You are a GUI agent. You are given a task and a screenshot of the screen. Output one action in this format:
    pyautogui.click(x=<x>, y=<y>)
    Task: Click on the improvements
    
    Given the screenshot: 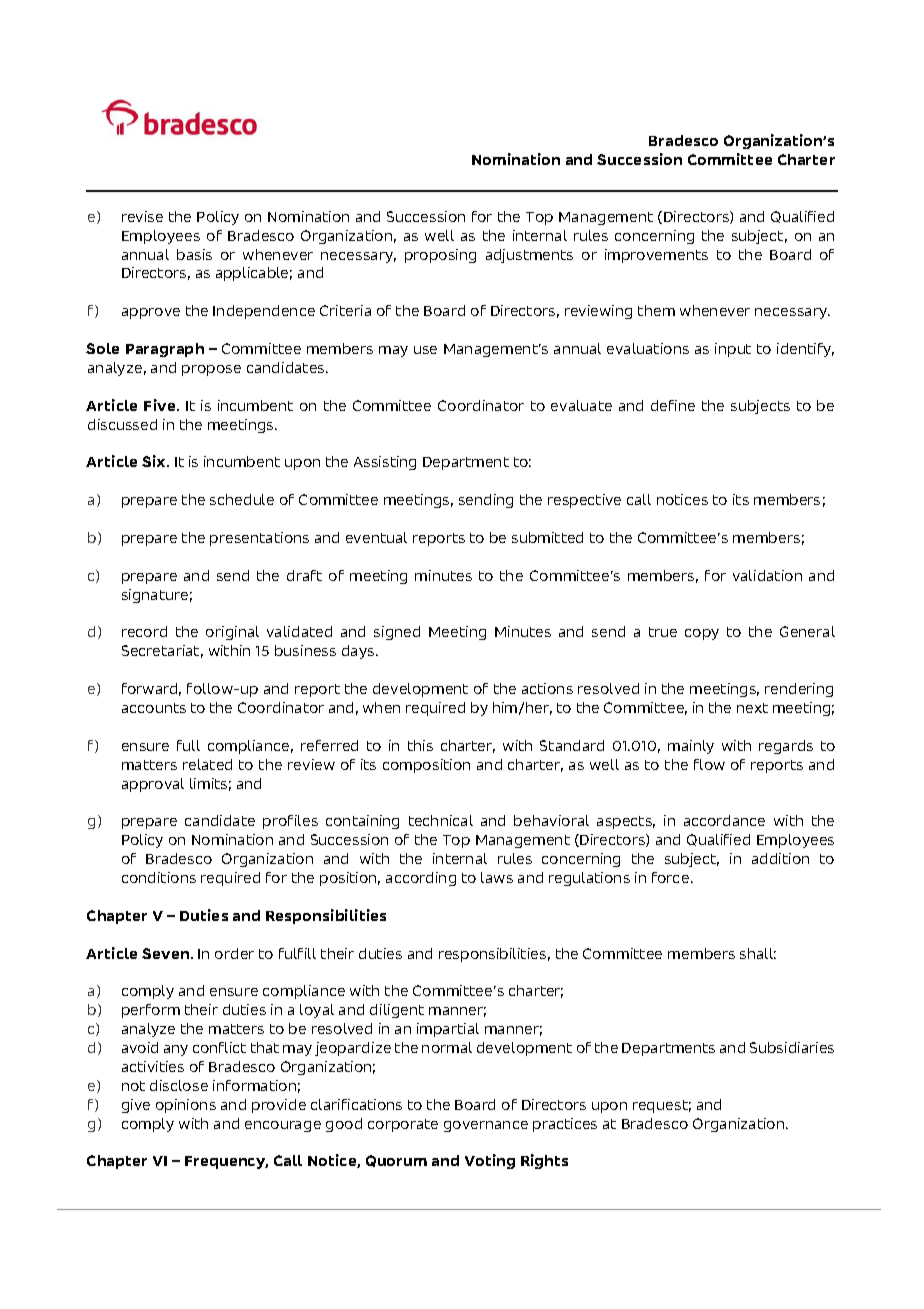 What is the action you would take?
    pyautogui.click(x=656, y=256)
